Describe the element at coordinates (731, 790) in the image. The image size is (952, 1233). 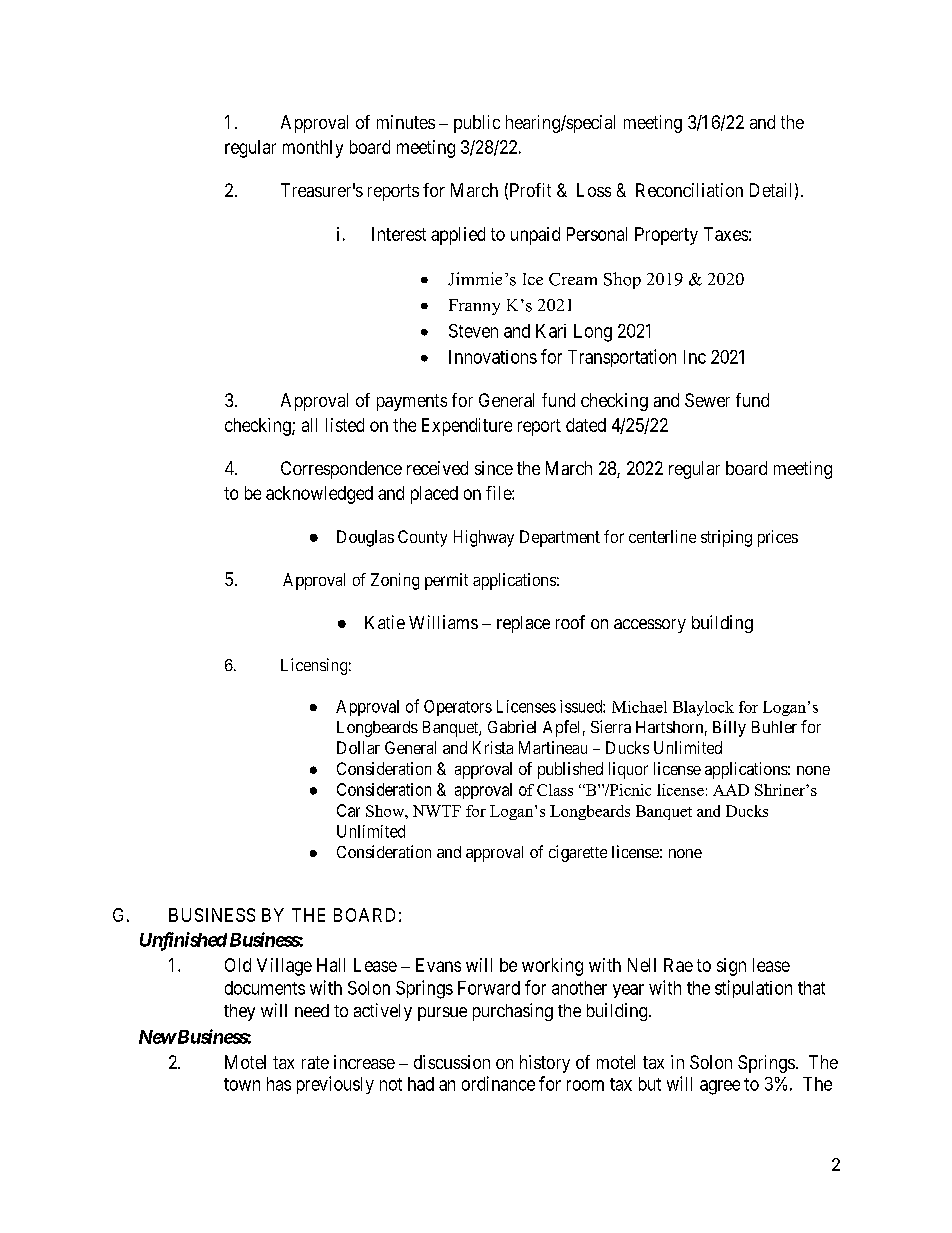
I see `AAD` at that location.
